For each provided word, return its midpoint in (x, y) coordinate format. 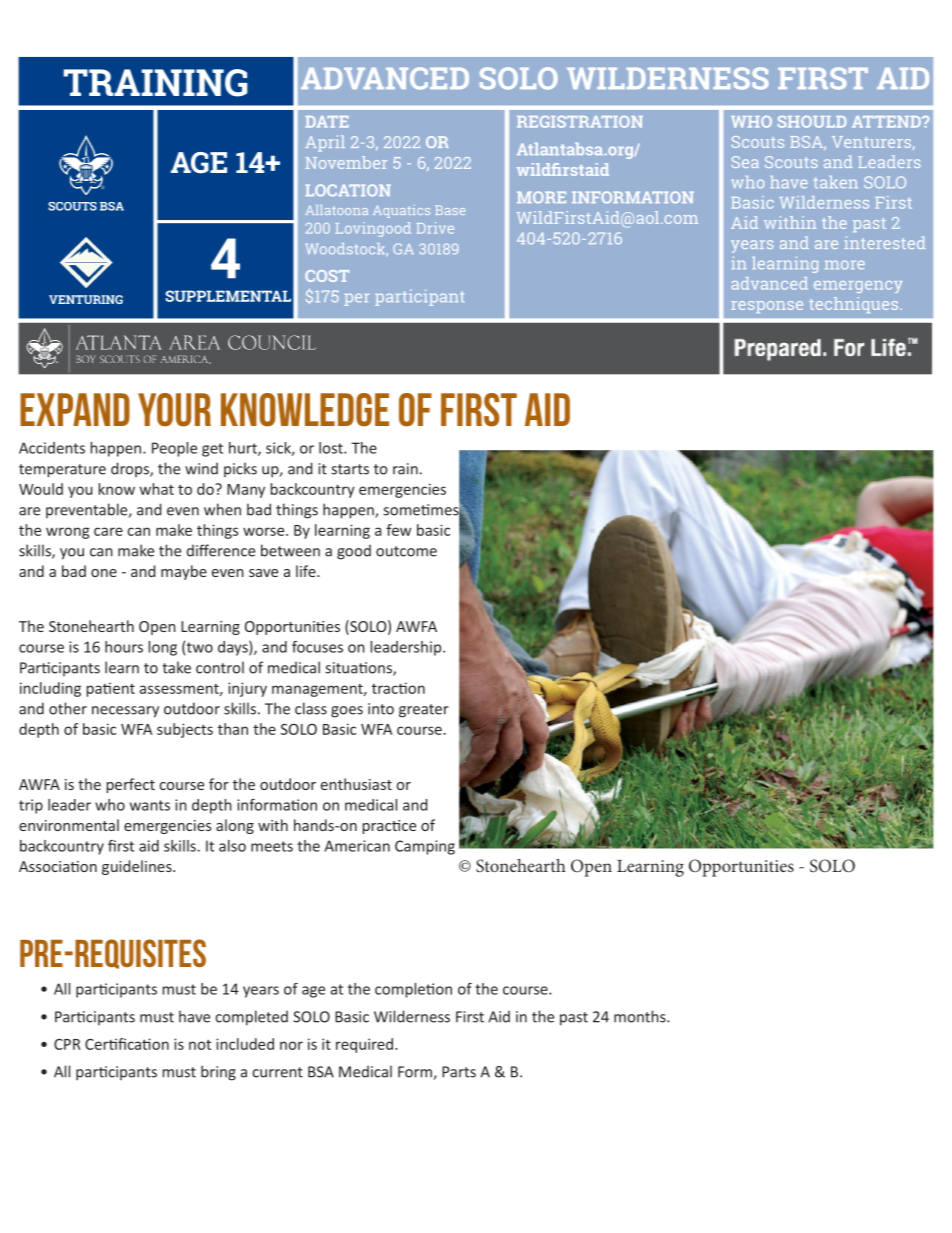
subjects (185, 730)
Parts (459, 1072)
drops (131, 469)
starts (350, 469)
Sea (745, 162)
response (767, 307)
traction (398, 688)
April (325, 143)
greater (424, 711)
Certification (127, 1044)
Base (450, 210)
